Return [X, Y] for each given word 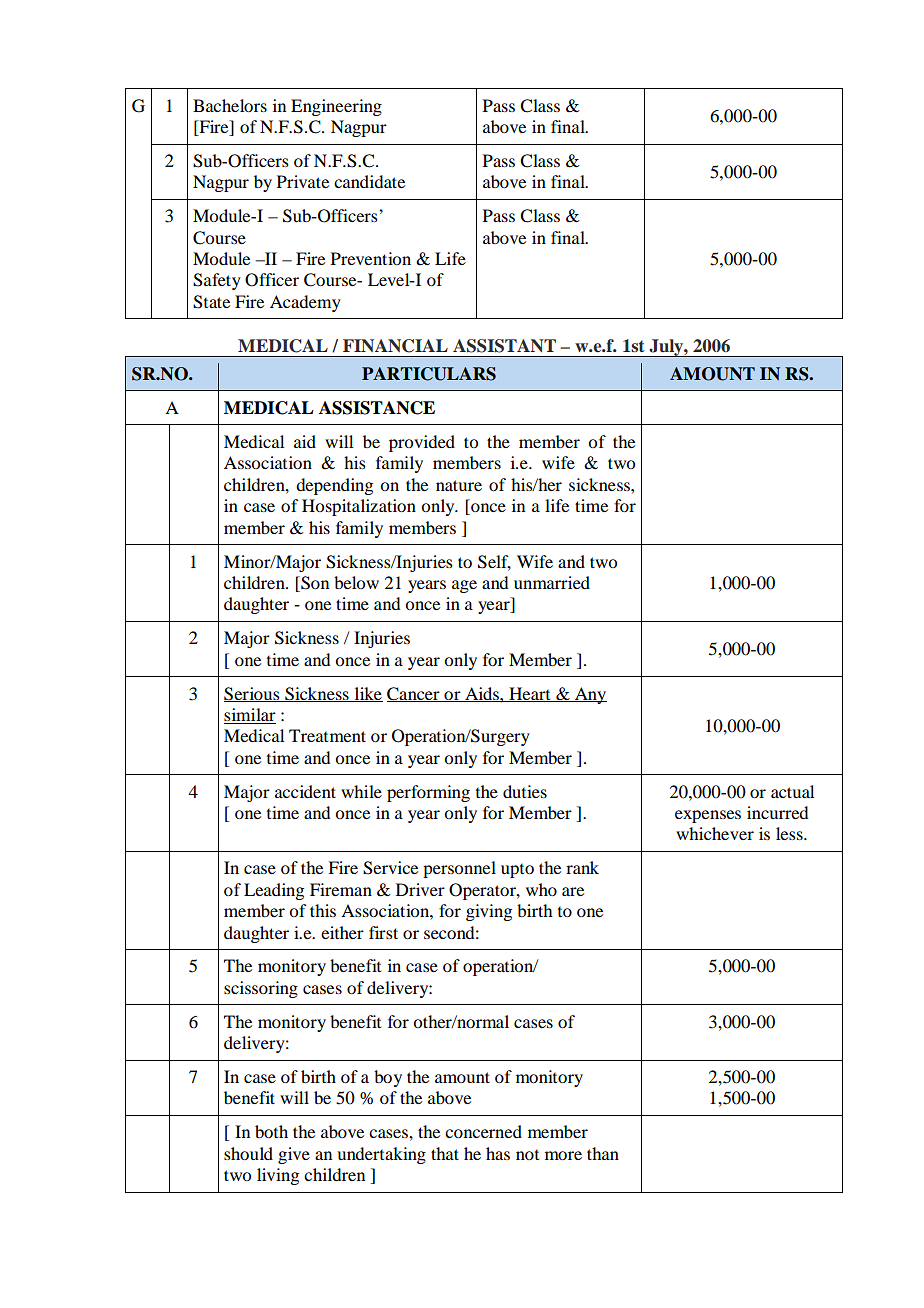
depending [334, 486]
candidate [369, 181]
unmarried [552, 582]
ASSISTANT [504, 346]
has [498, 1153]
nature [459, 485]
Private [303, 181]
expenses [708, 816]
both [271, 1131]
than [603, 1153]
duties [525, 791]
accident [305, 791]
